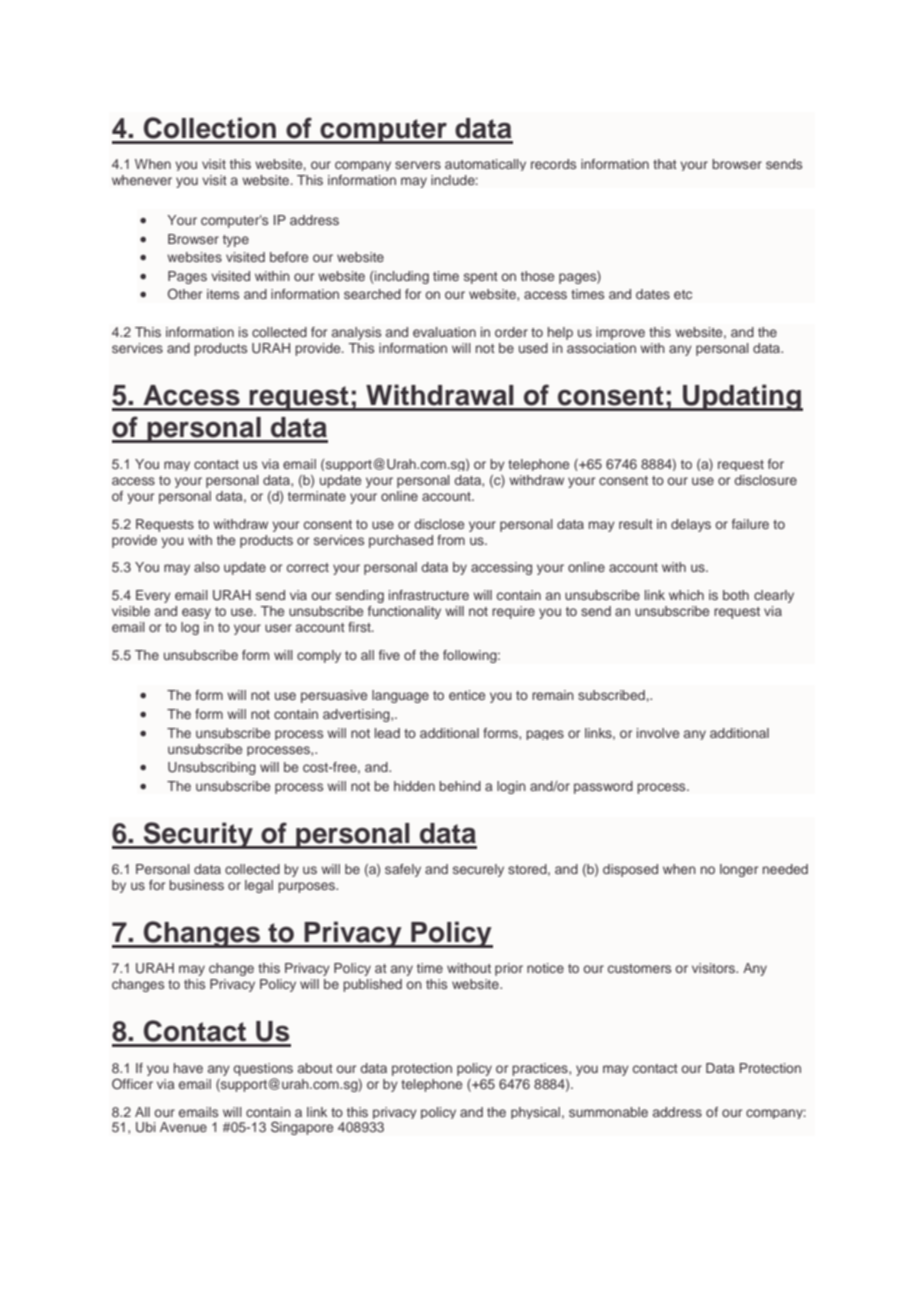  I want to click on delays, so click(691, 525).
